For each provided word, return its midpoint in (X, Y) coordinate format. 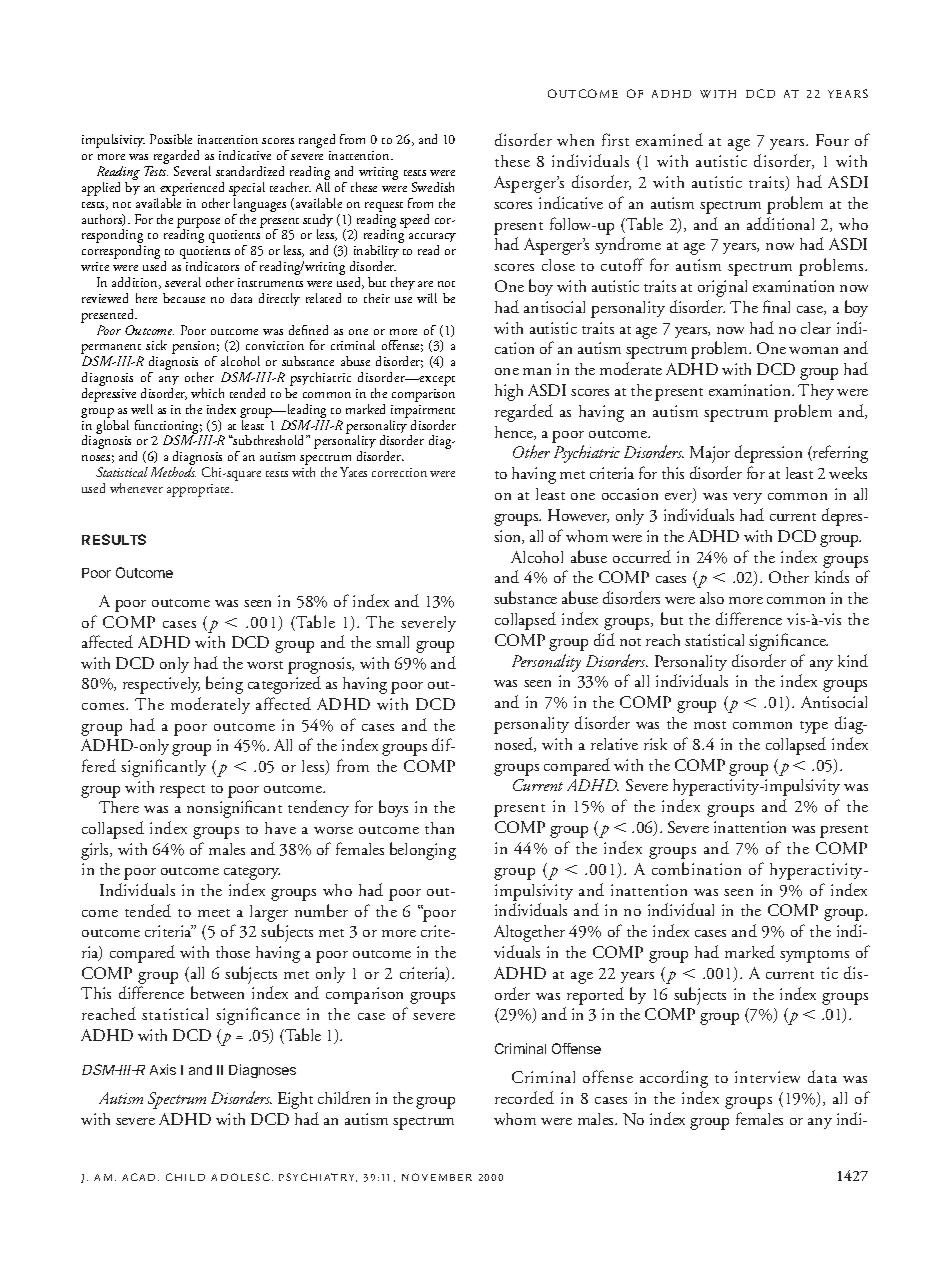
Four (832, 140)
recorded (524, 1097)
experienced (192, 190)
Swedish (433, 187)
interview (767, 1077)
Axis (163, 1069)
